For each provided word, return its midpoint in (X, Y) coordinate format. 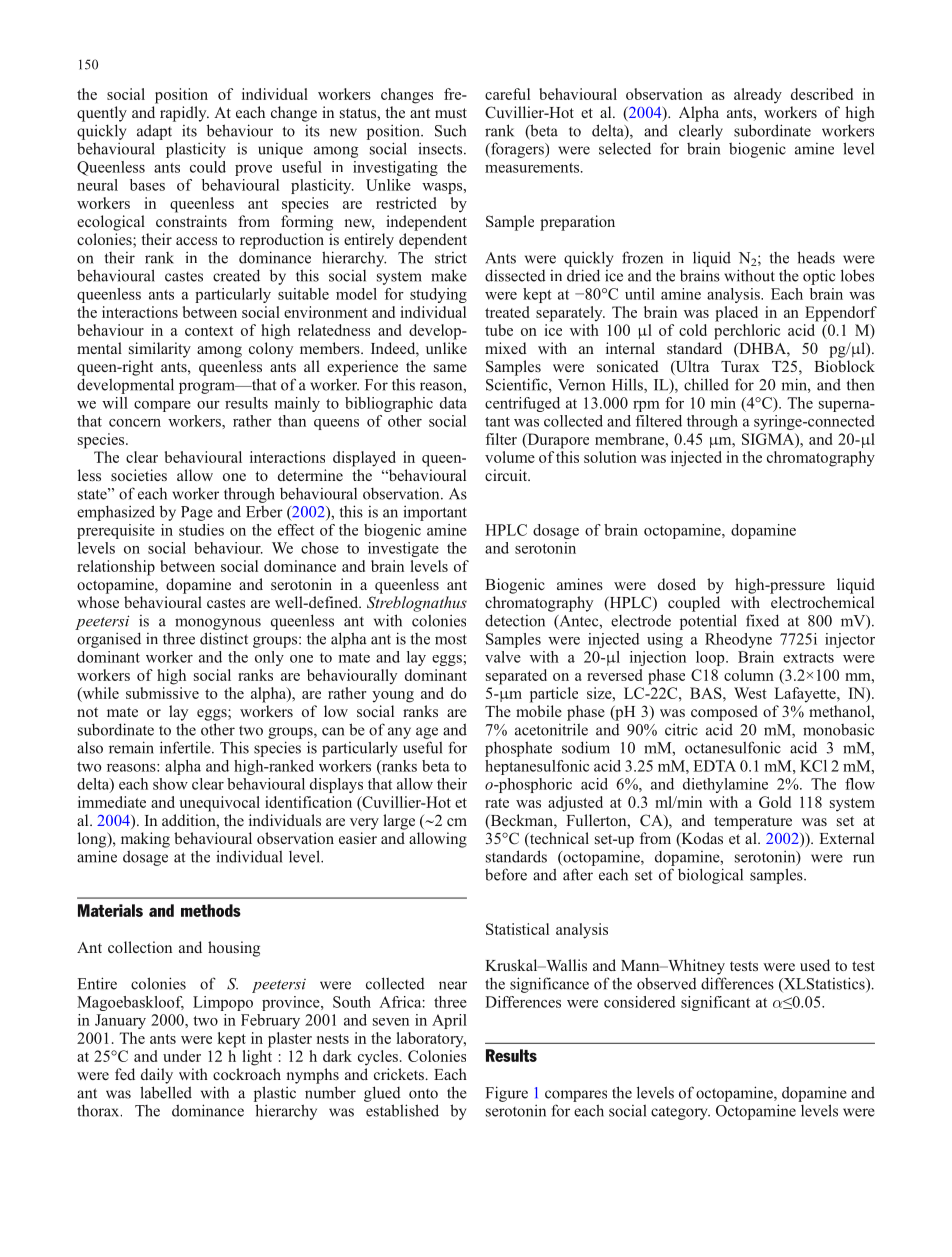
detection (515, 620)
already (758, 96)
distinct (224, 638)
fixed (762, 620)
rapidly (184, 114)
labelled (166, 1092)
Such (450, 130)
